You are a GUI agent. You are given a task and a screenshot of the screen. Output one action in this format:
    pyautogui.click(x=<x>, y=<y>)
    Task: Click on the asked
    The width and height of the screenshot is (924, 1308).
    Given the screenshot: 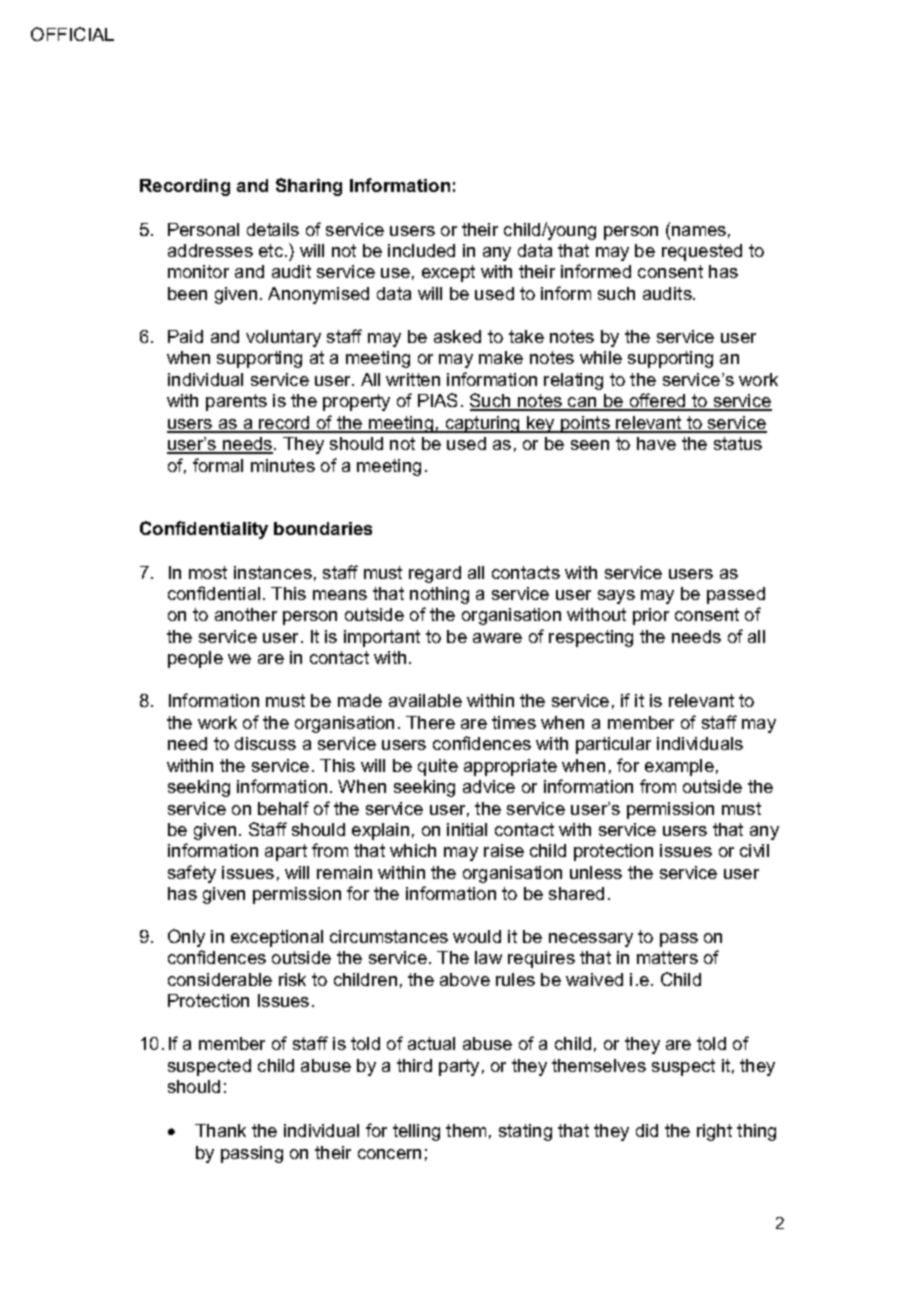 What is the action you would take?
    pyautogui.click(x=457, y=336)
